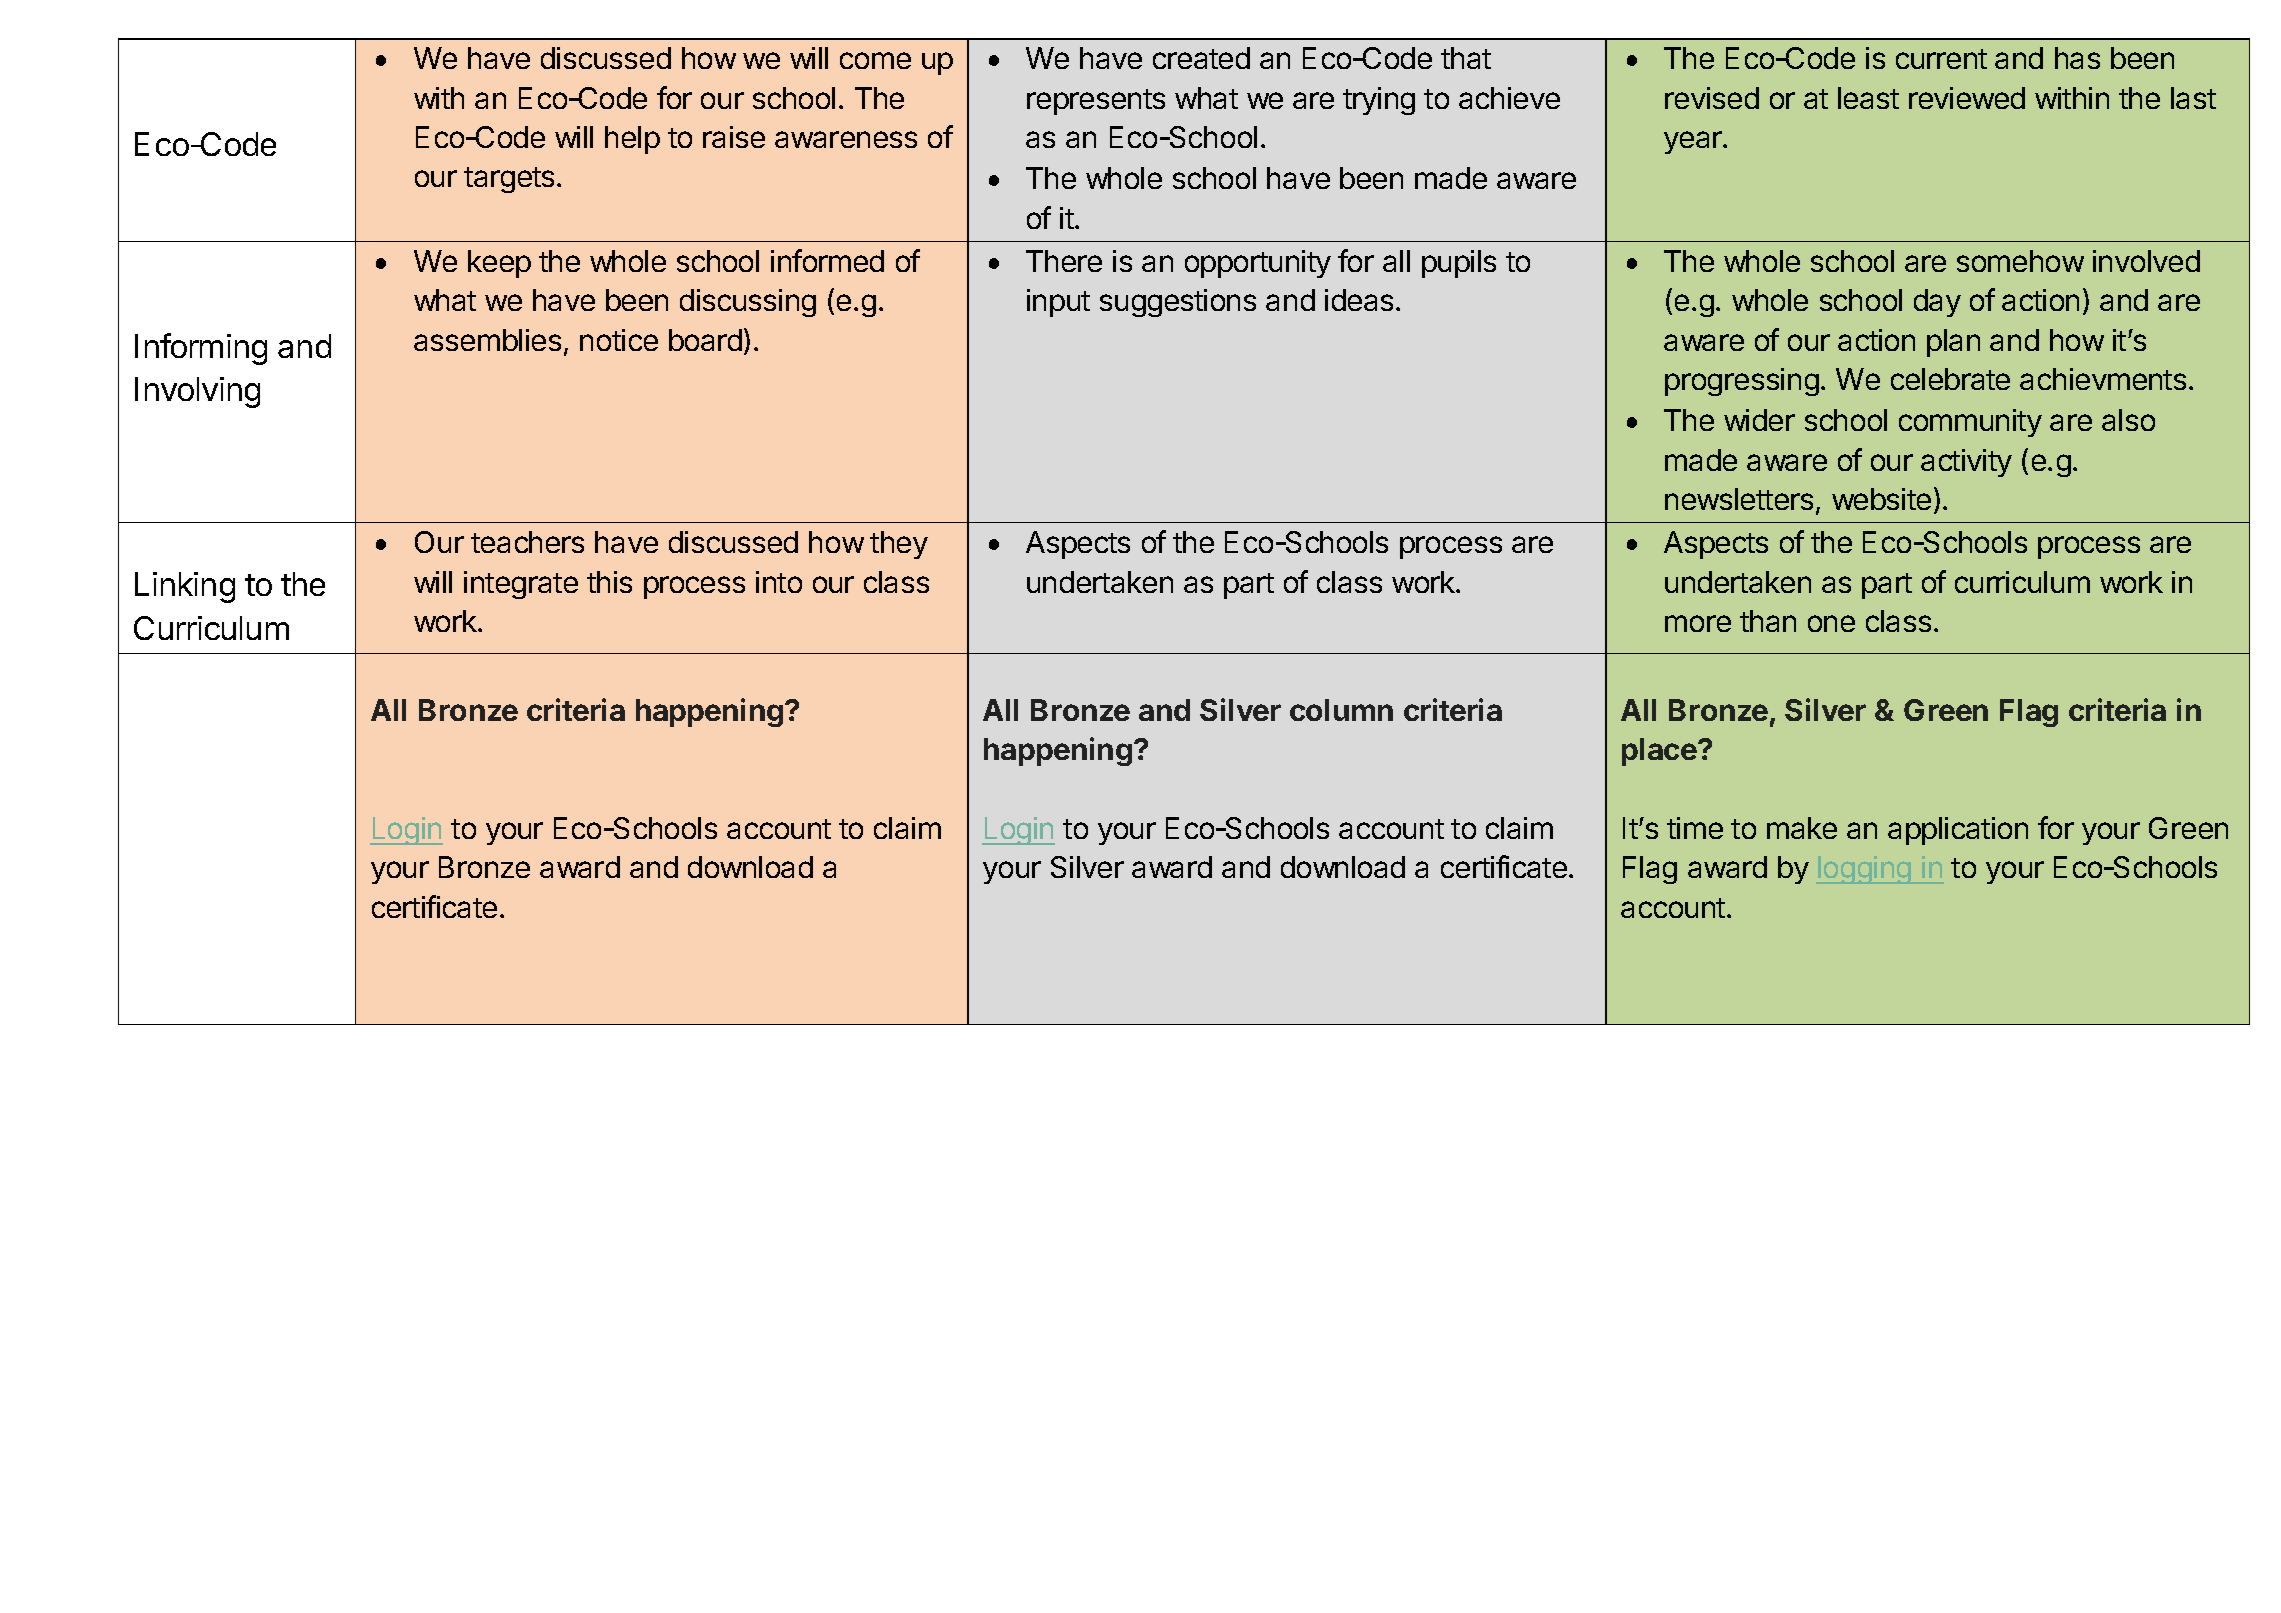 This screenshot has width=2281, height=1613. I want to click on reviewed, so click(1967, 98).
